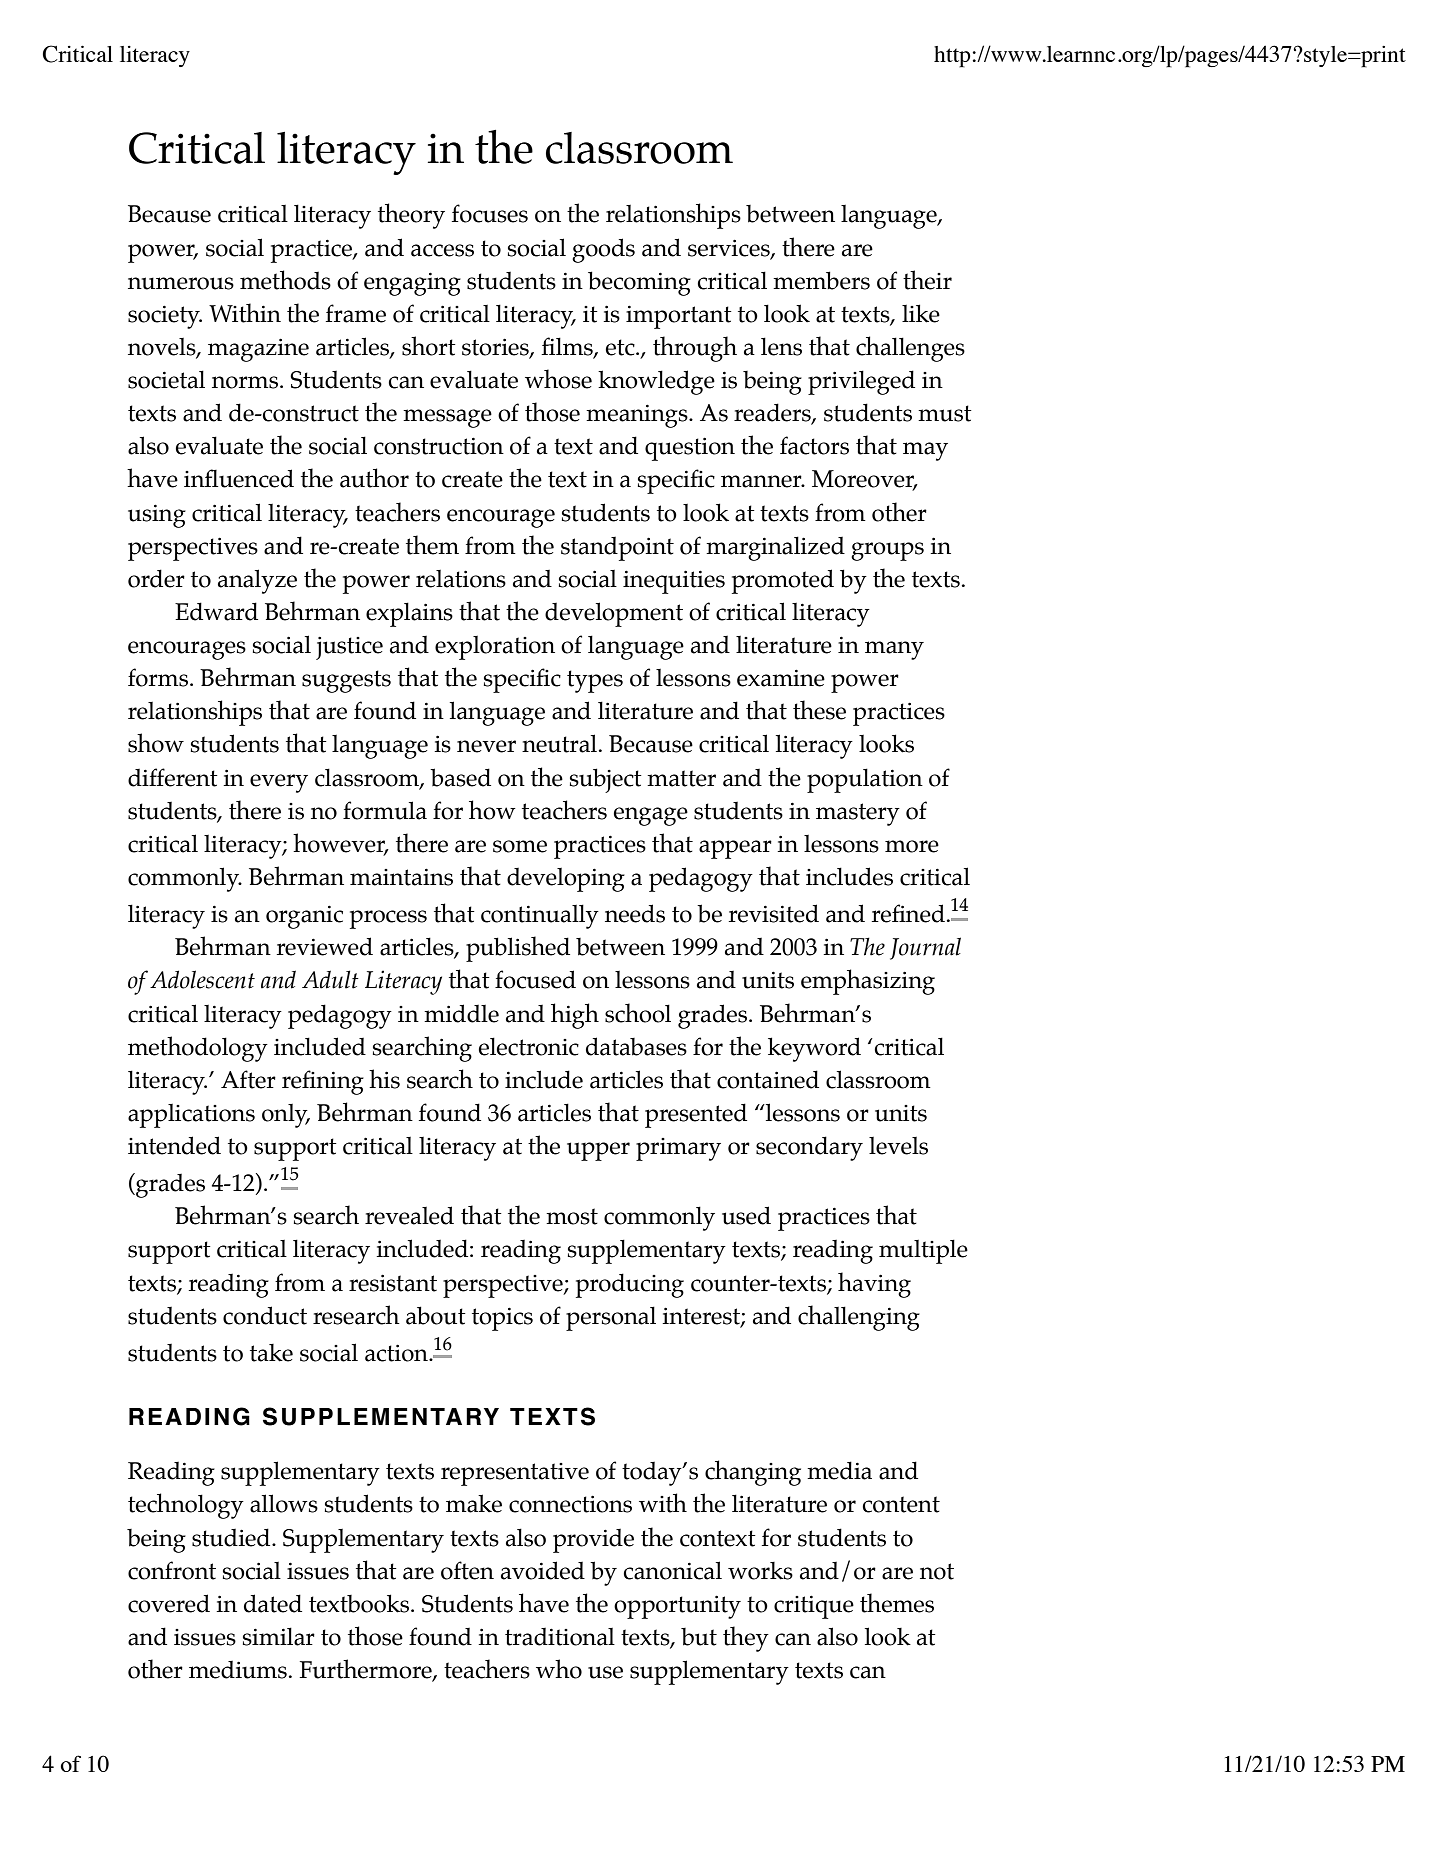 The image size is (1448, 1874). Describe the element at coordinates (285, 280) in the screenshot. I see `methods` at that location.
